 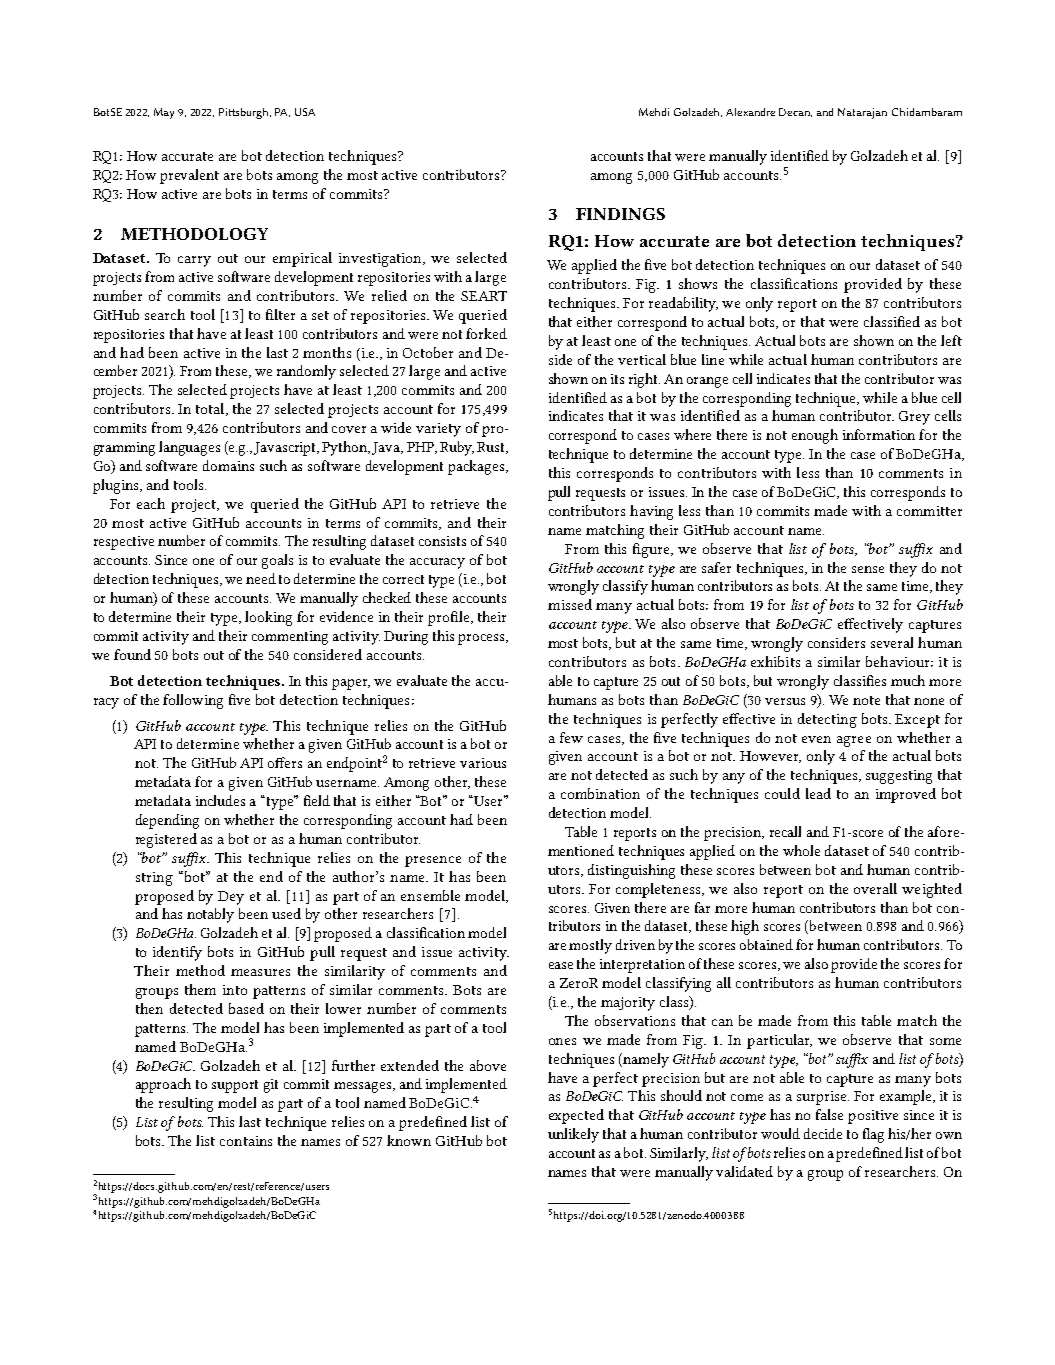 I want to click on unlikely, so click(x=573, y=1135).
